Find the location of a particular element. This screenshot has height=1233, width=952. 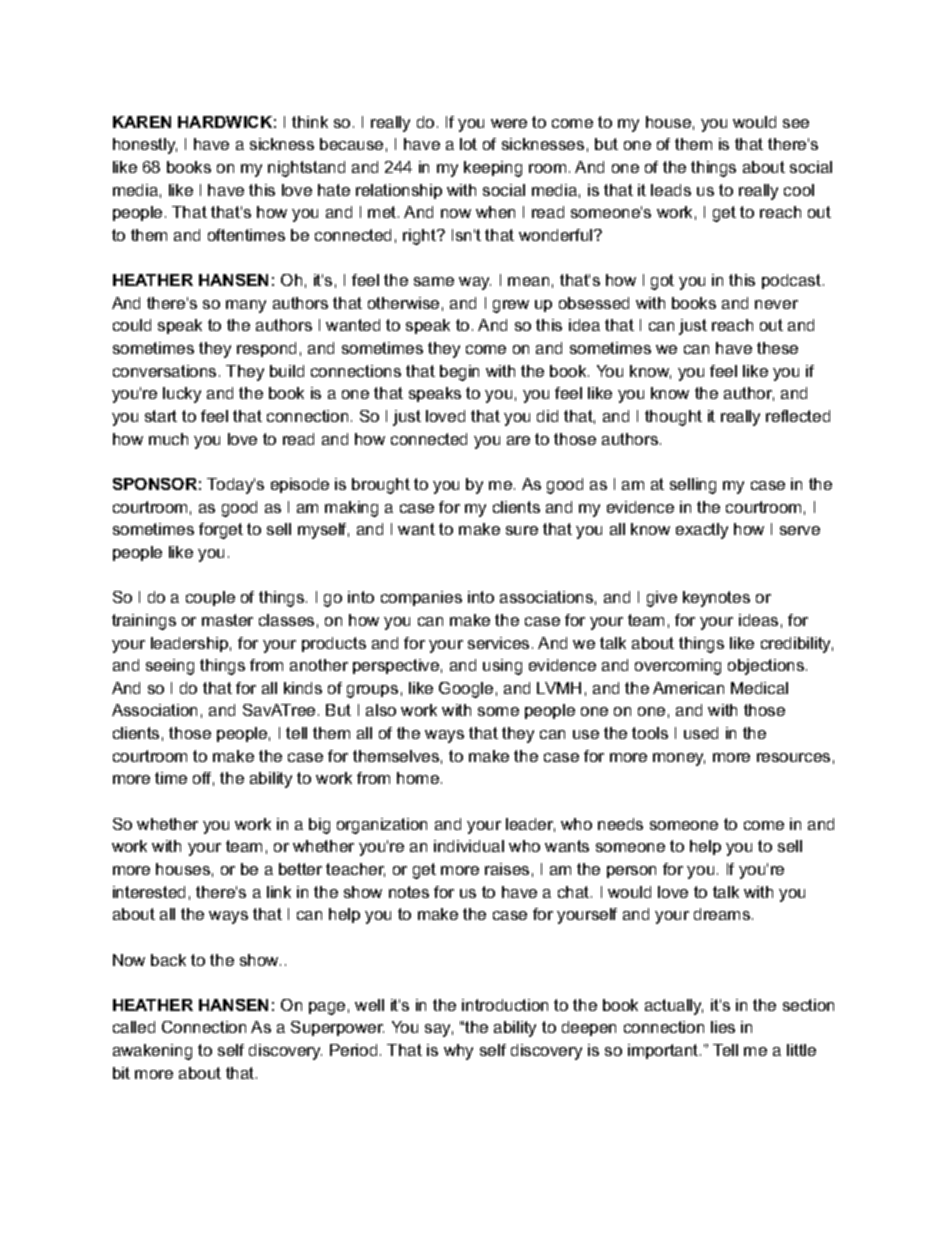

awakening is located at coordinates (152, 1052).
